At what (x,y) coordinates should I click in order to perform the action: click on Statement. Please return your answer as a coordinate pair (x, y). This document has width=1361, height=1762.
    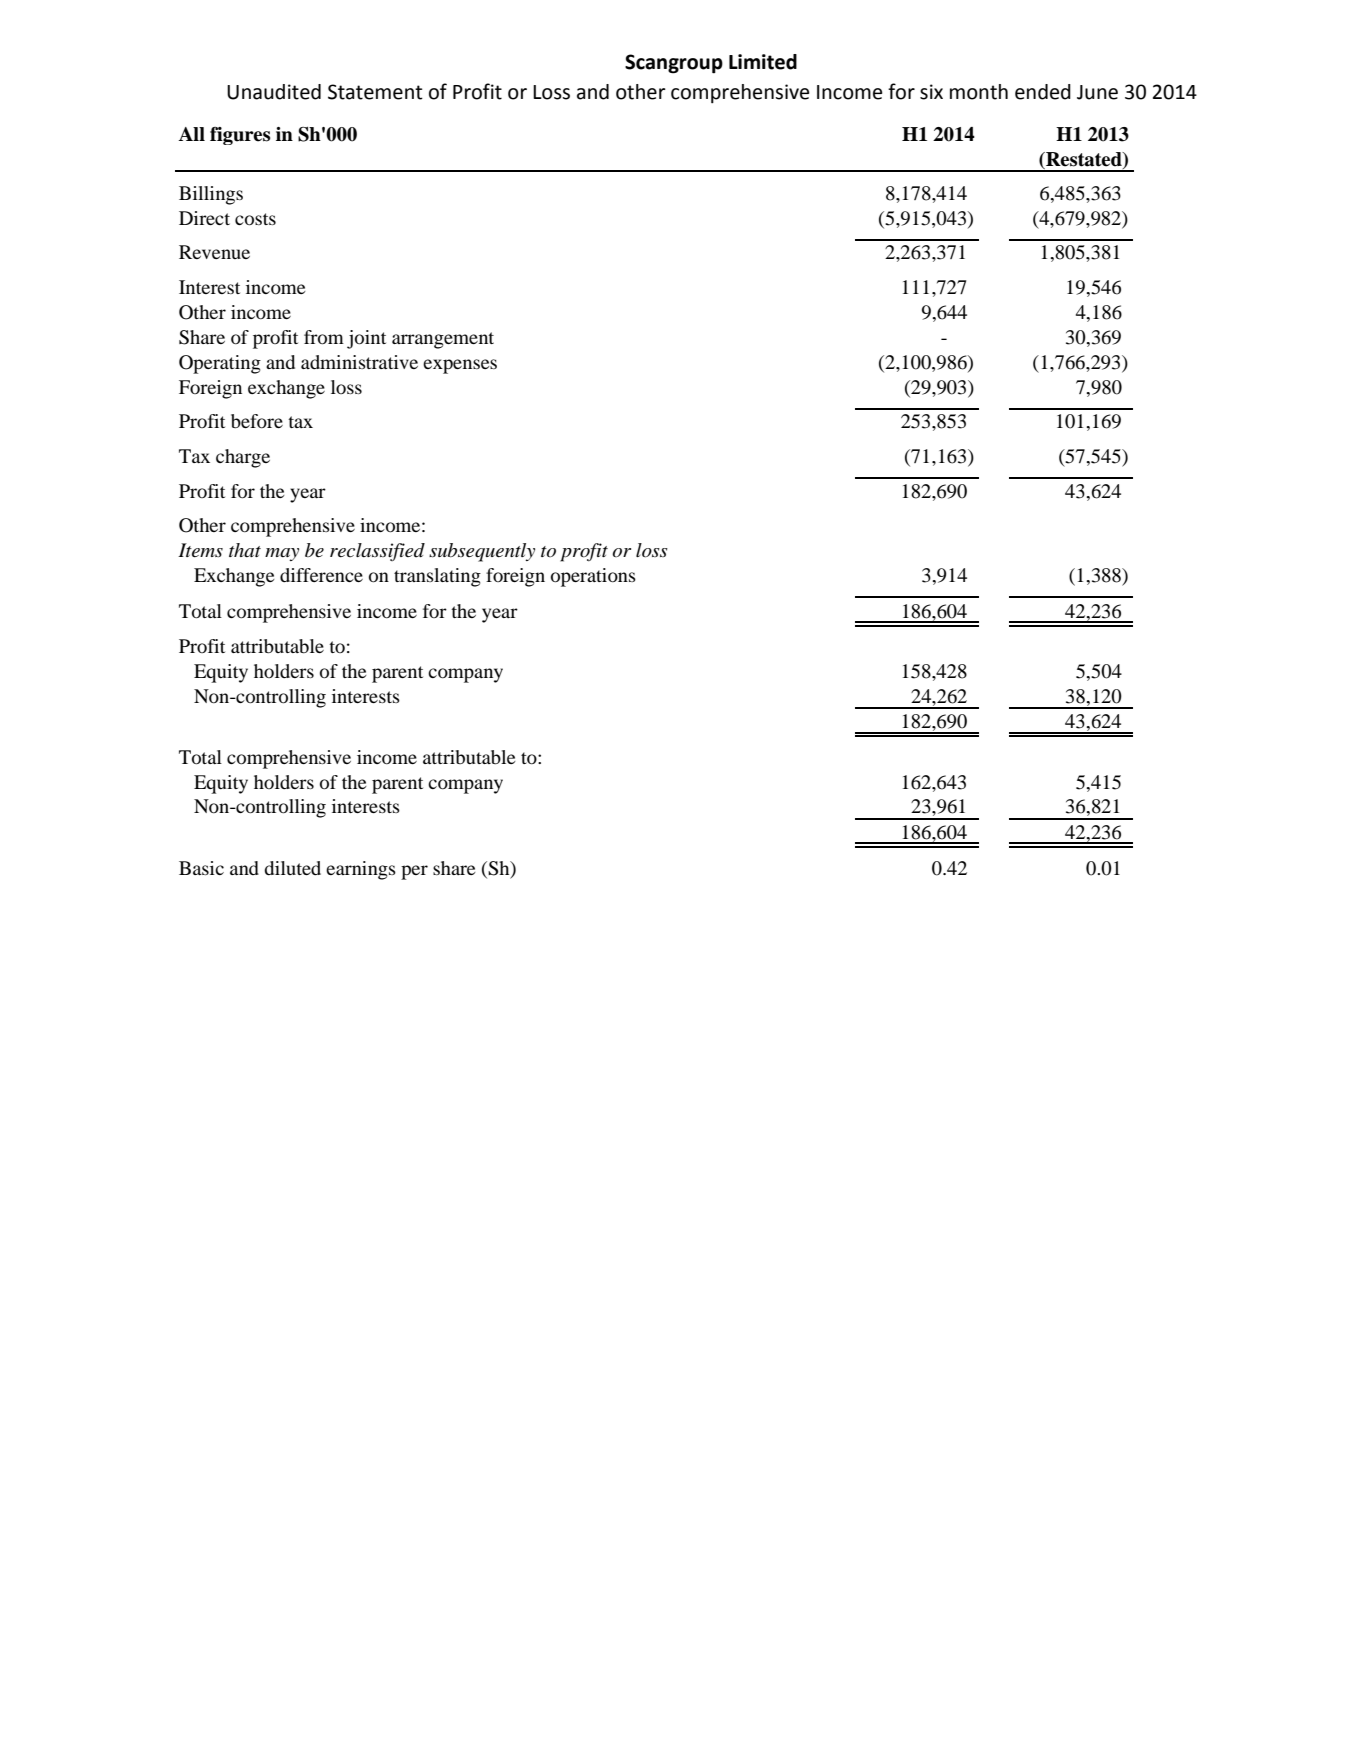
    Looking at the image, I should click on (375, 92).
